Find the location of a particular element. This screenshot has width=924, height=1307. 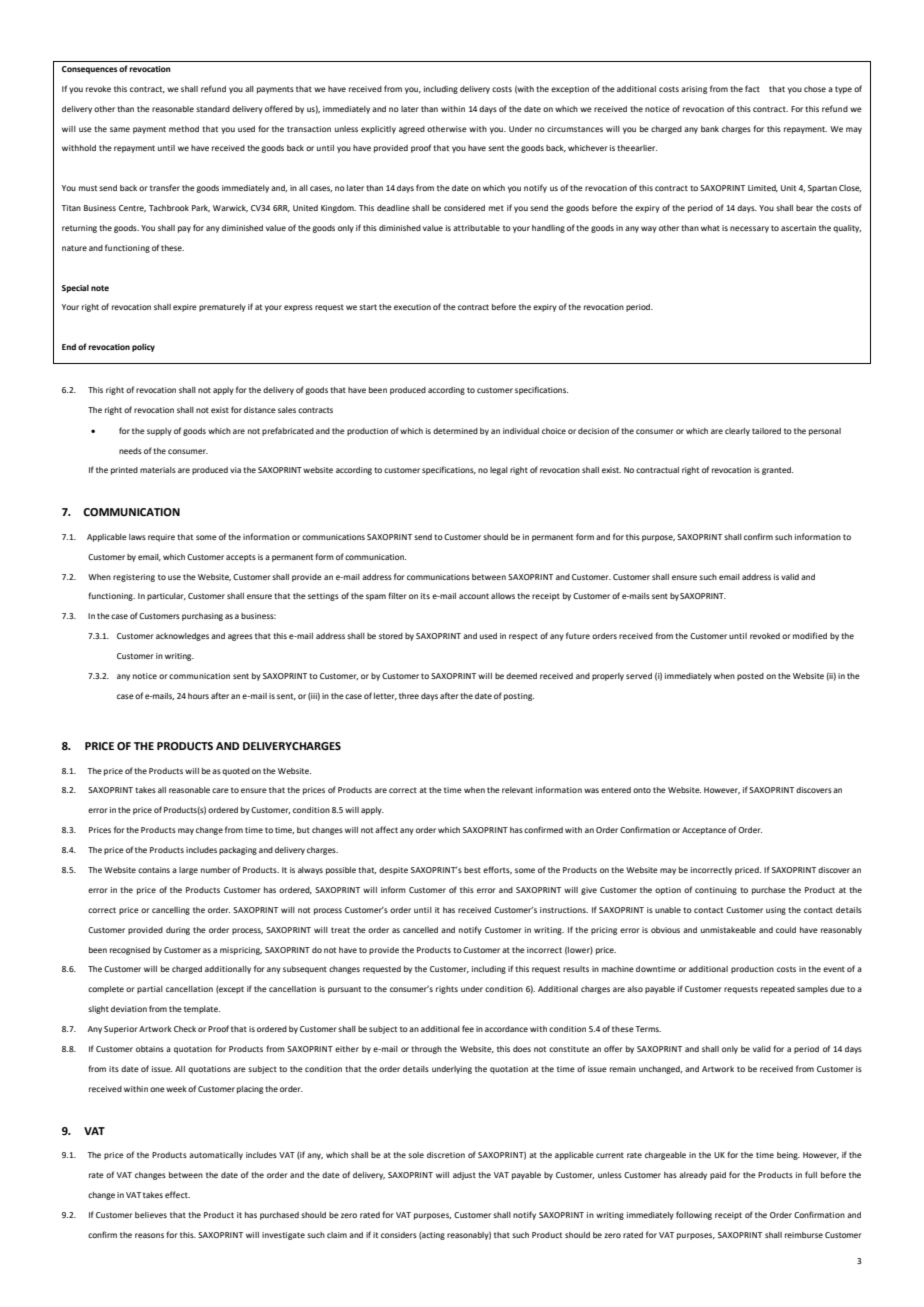

fact is located at coordinates (752, 88).
